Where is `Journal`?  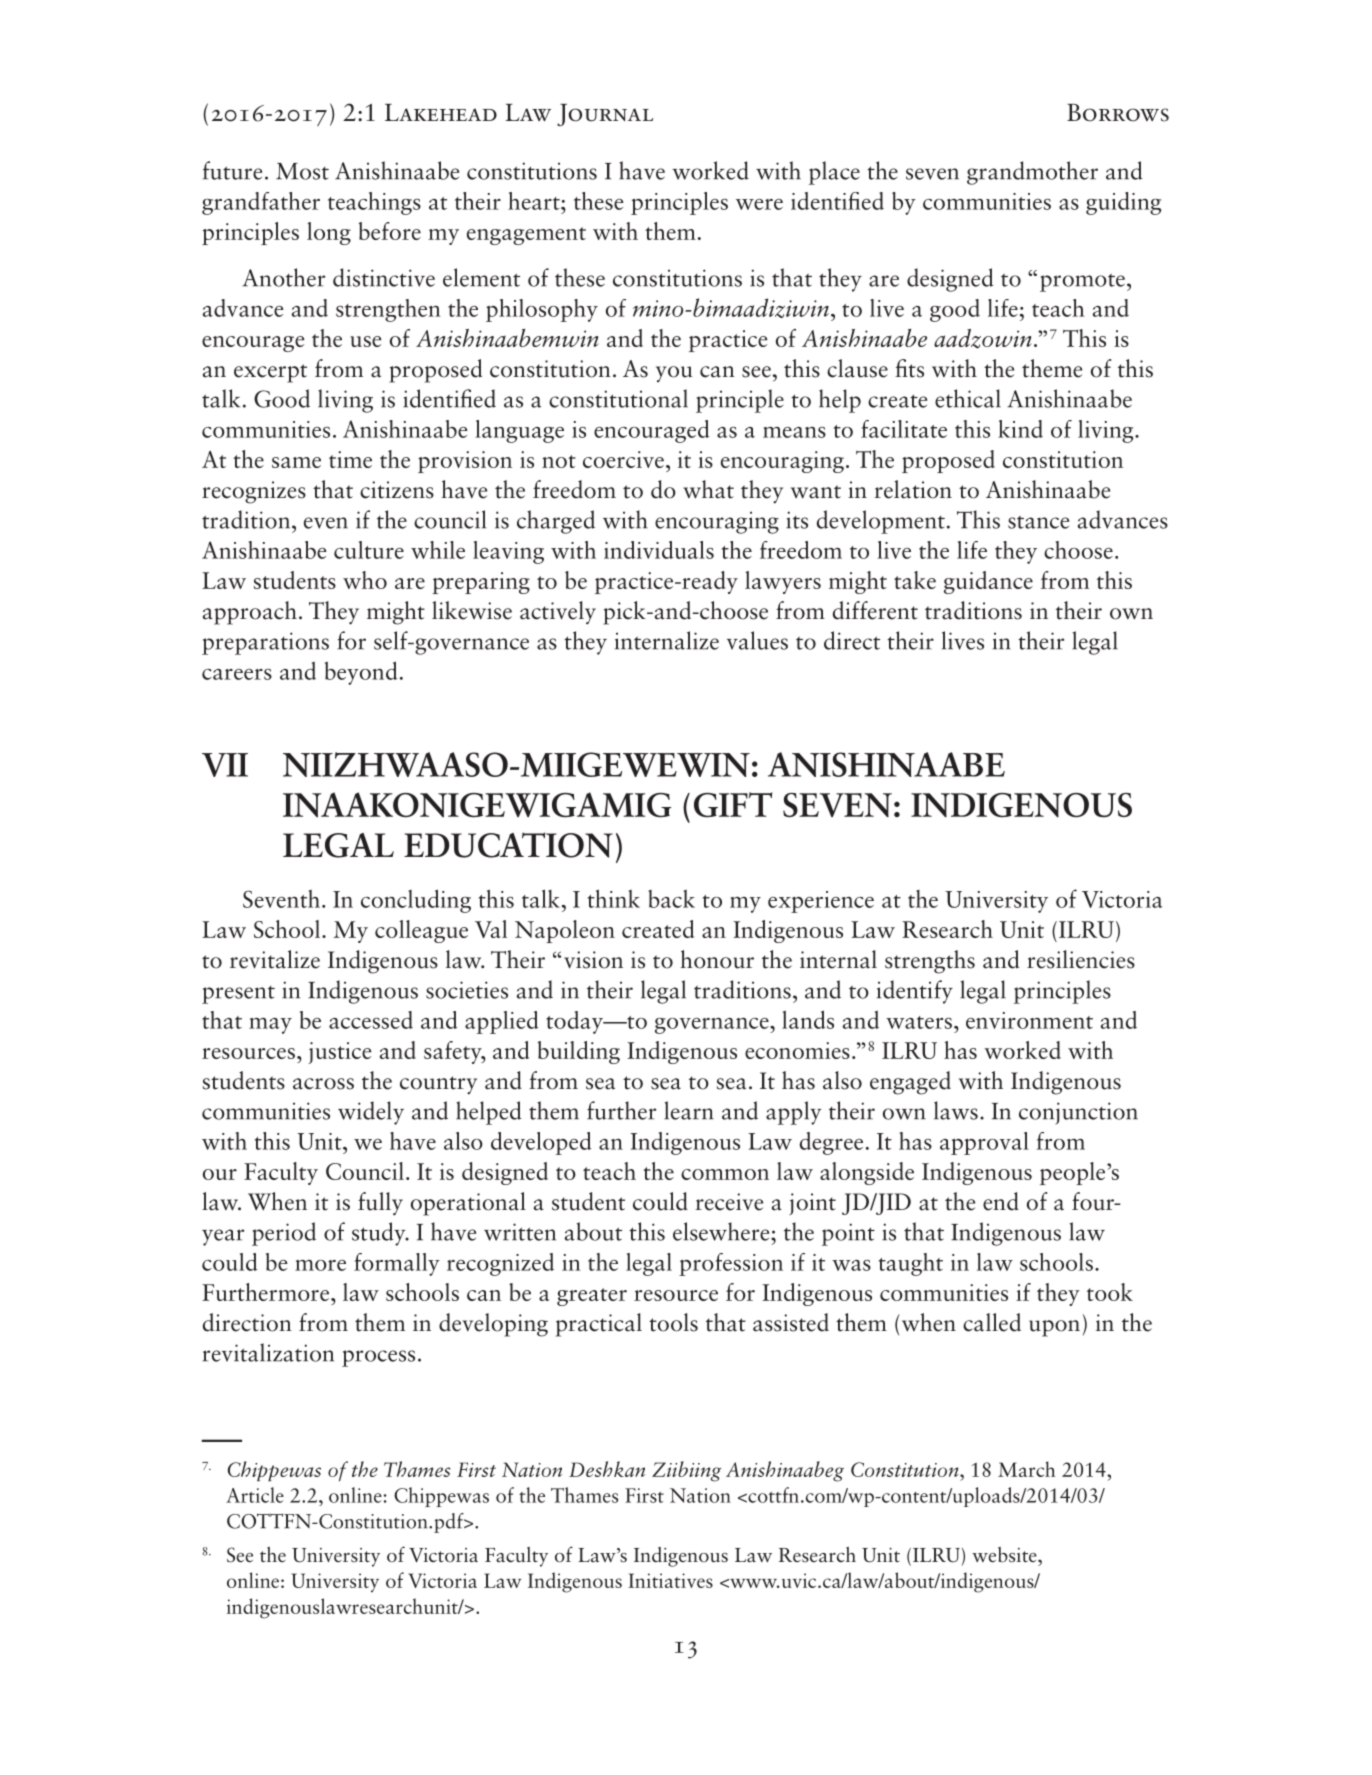
Journal is located at coordinates (605, 115).
